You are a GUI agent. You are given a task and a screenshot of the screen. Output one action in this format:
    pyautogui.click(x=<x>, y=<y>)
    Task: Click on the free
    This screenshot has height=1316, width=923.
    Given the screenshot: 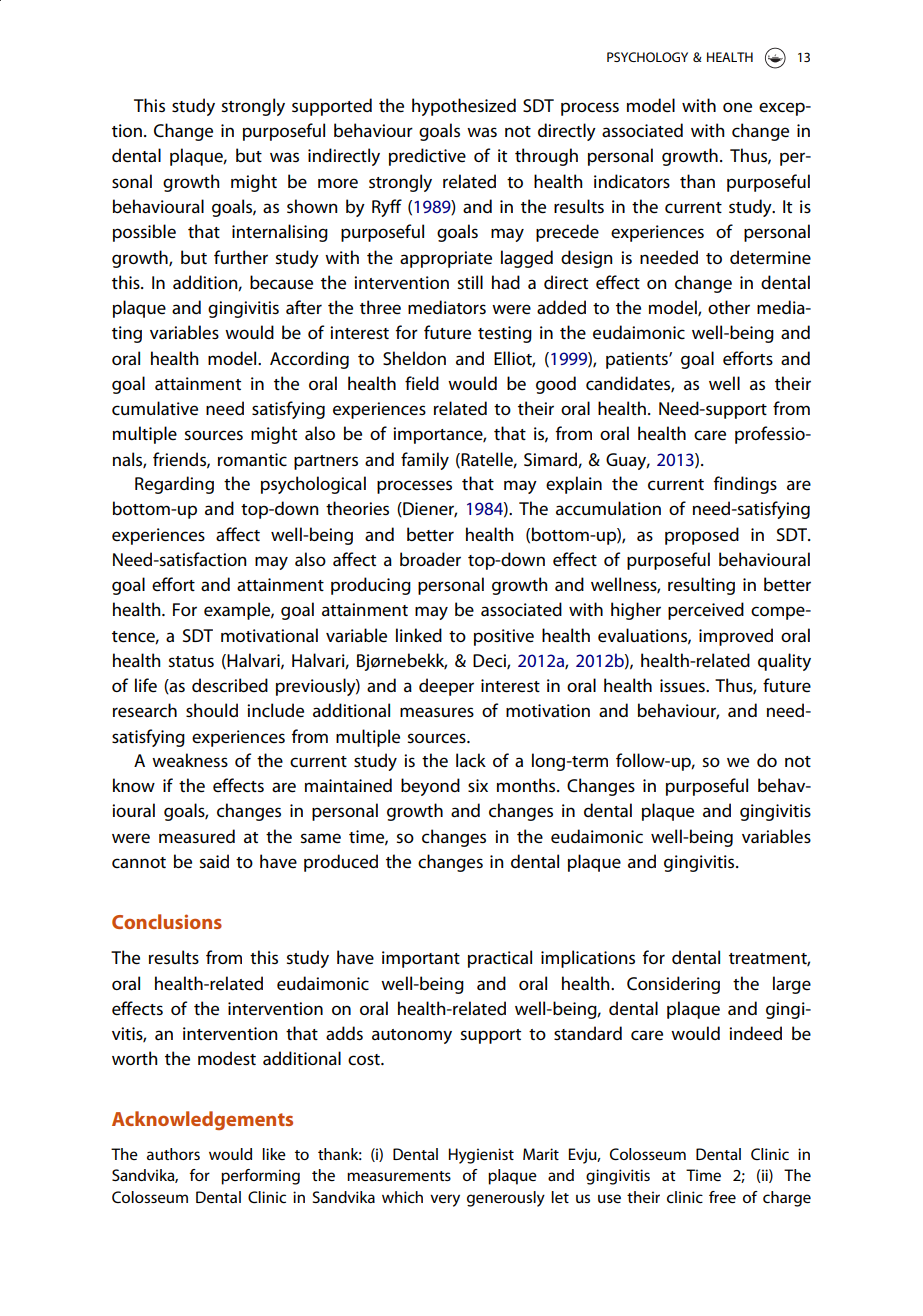 What is the action you would take?
    pyautogui.click(x=722, y=1197)
